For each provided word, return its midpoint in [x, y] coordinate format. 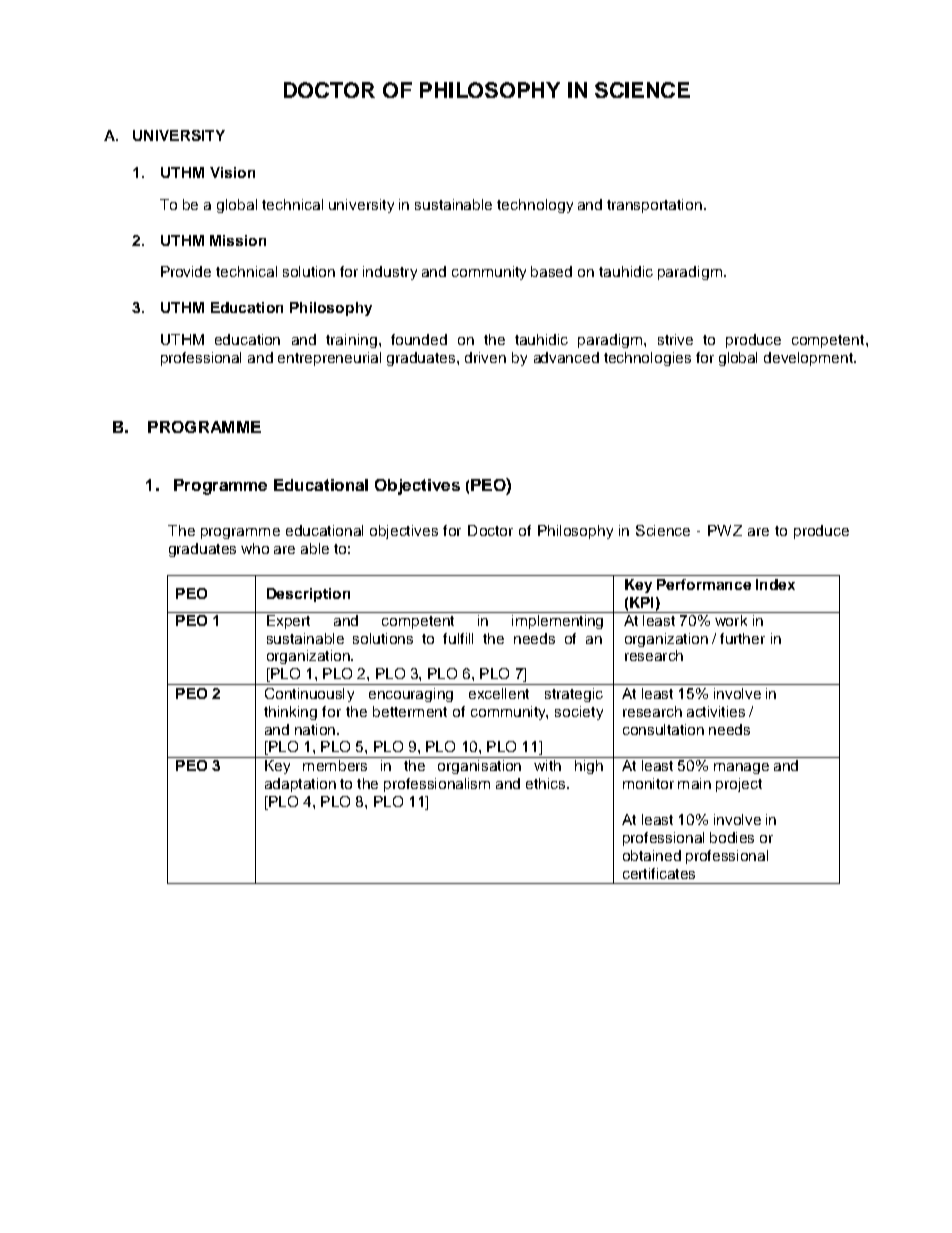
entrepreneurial [329, 359]
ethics [547, 783]
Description [308, 595]
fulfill [458, 638]
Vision [232, 172]
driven [485, 357]
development [810, 359]
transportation [654, 206]
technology [535, 206]
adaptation [300, 785]
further [742, 638]
